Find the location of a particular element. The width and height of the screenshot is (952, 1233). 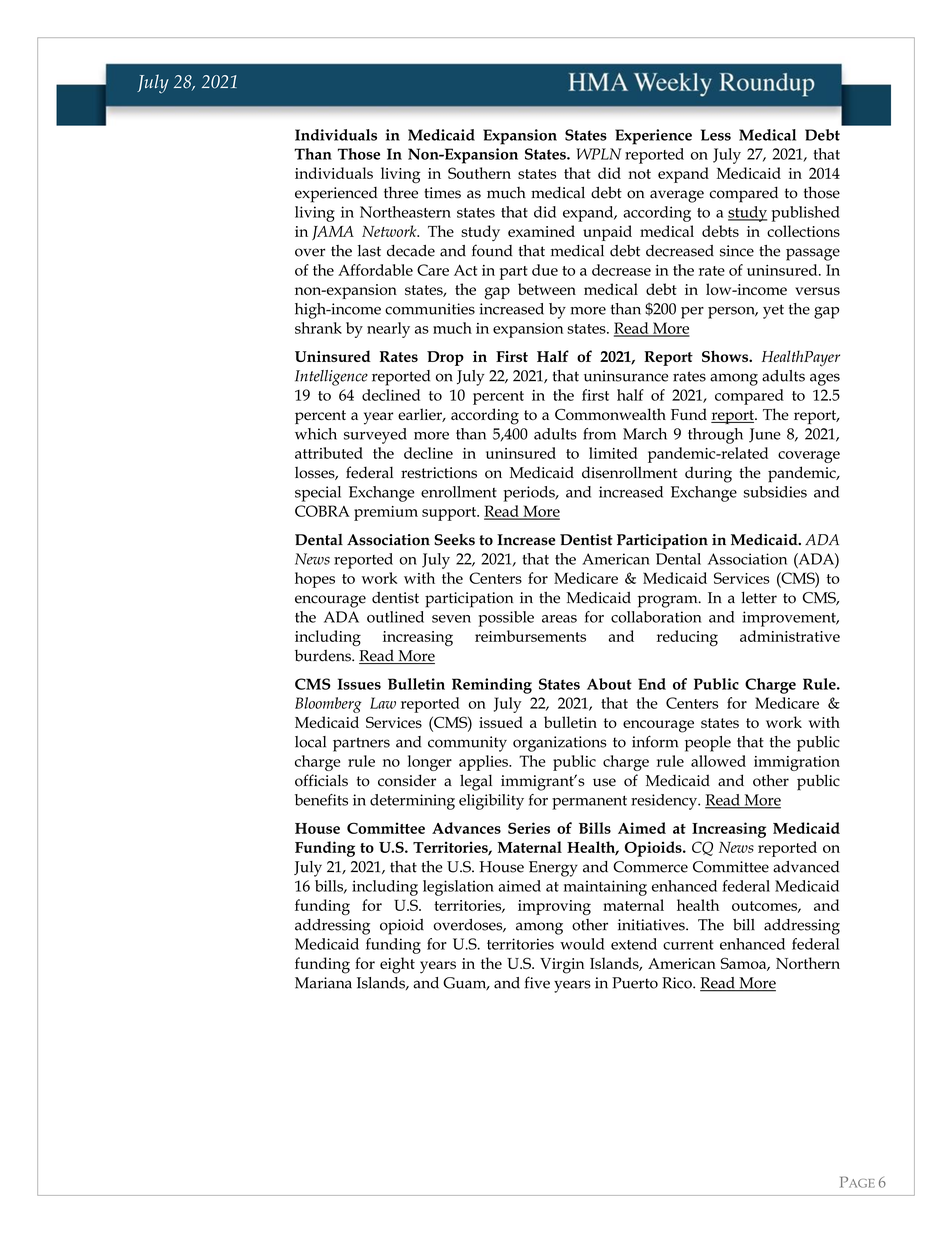

eight is located at coordinates (397, 965).
